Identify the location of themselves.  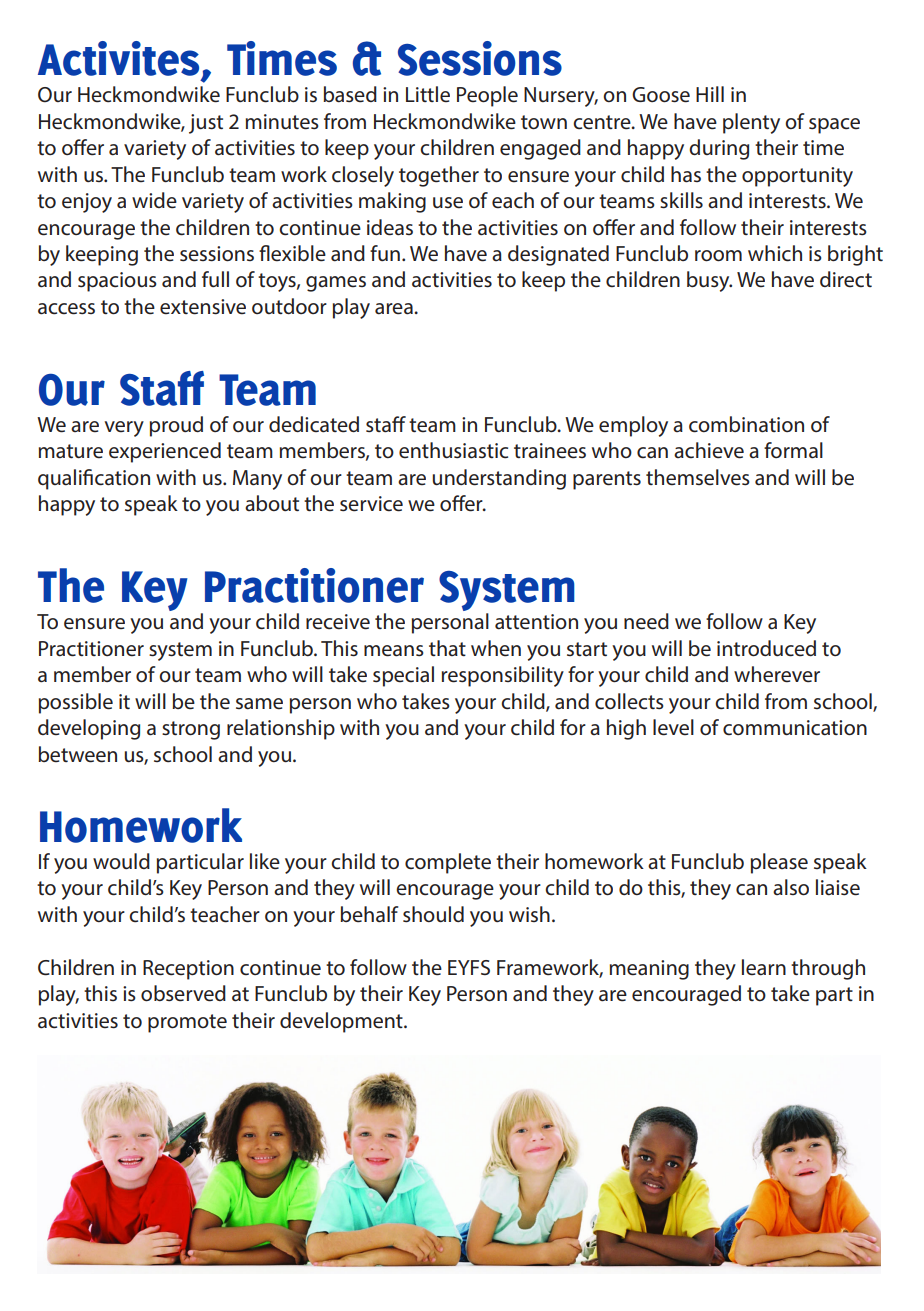
(698, 477).
